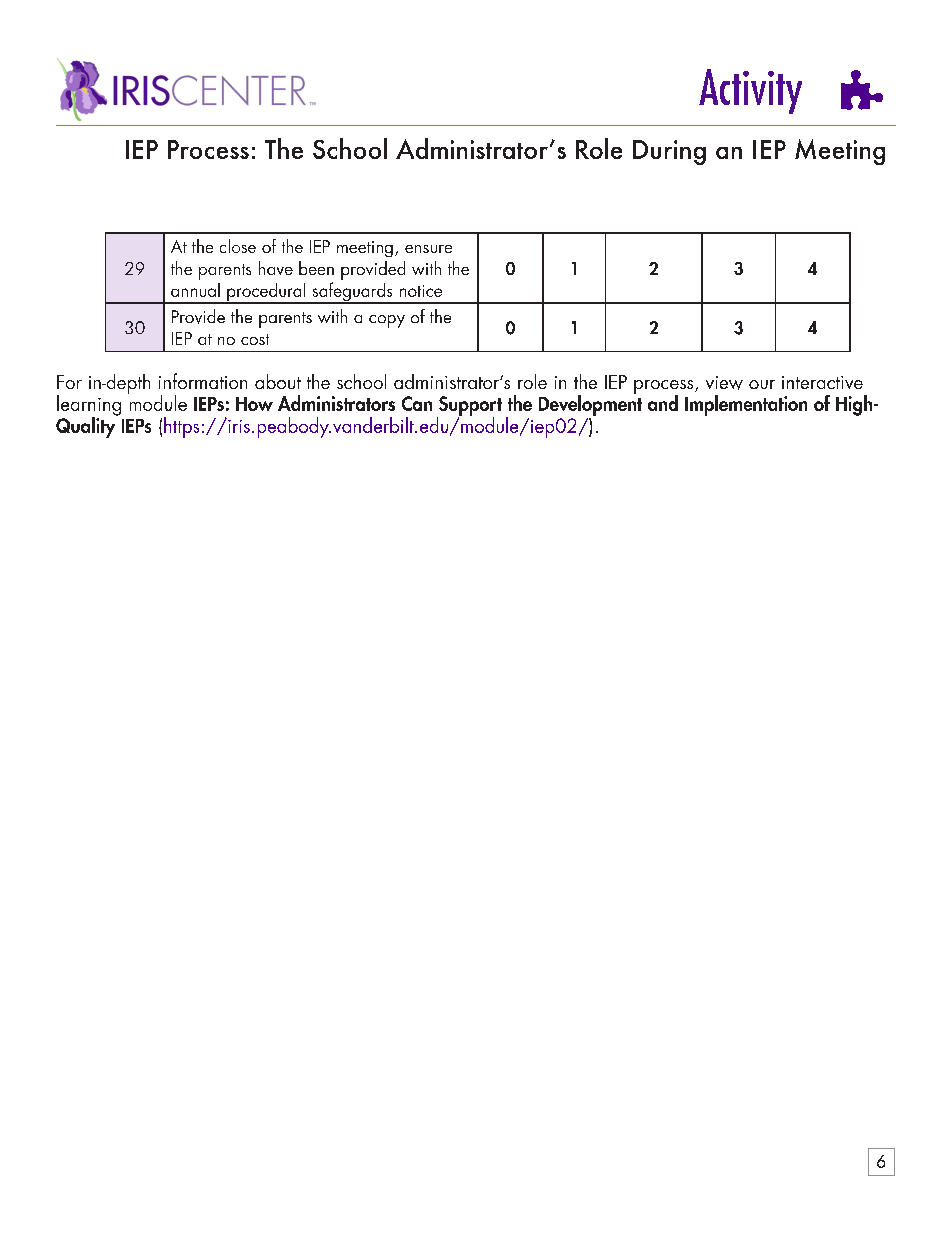  Describe the element at coordinates (469, 407) in the screenshot. I see `Support` at that location.
